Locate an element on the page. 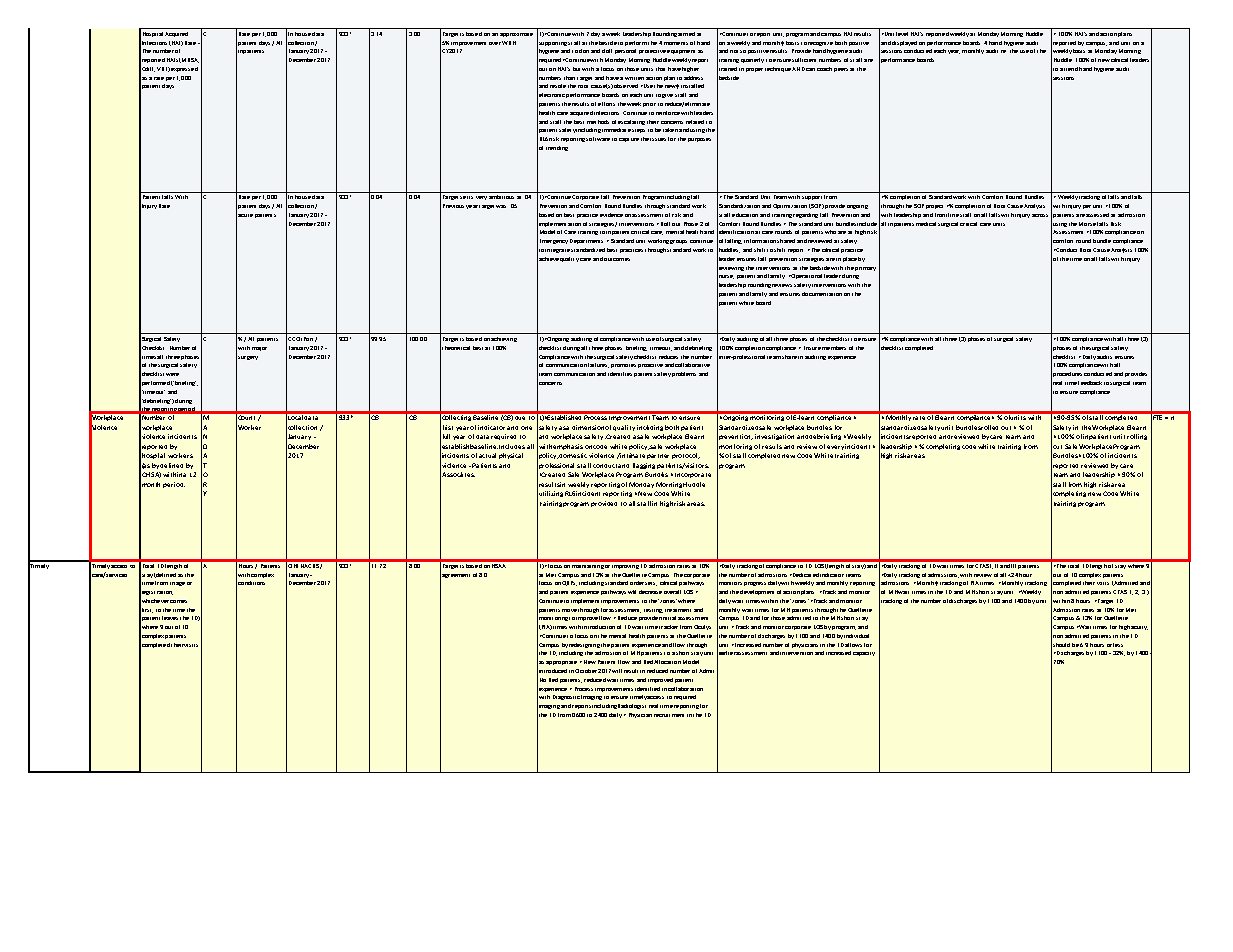 Image resolution: width=1233 pixels, height=952 pixels. primary is located at coordinates (865, 269).
